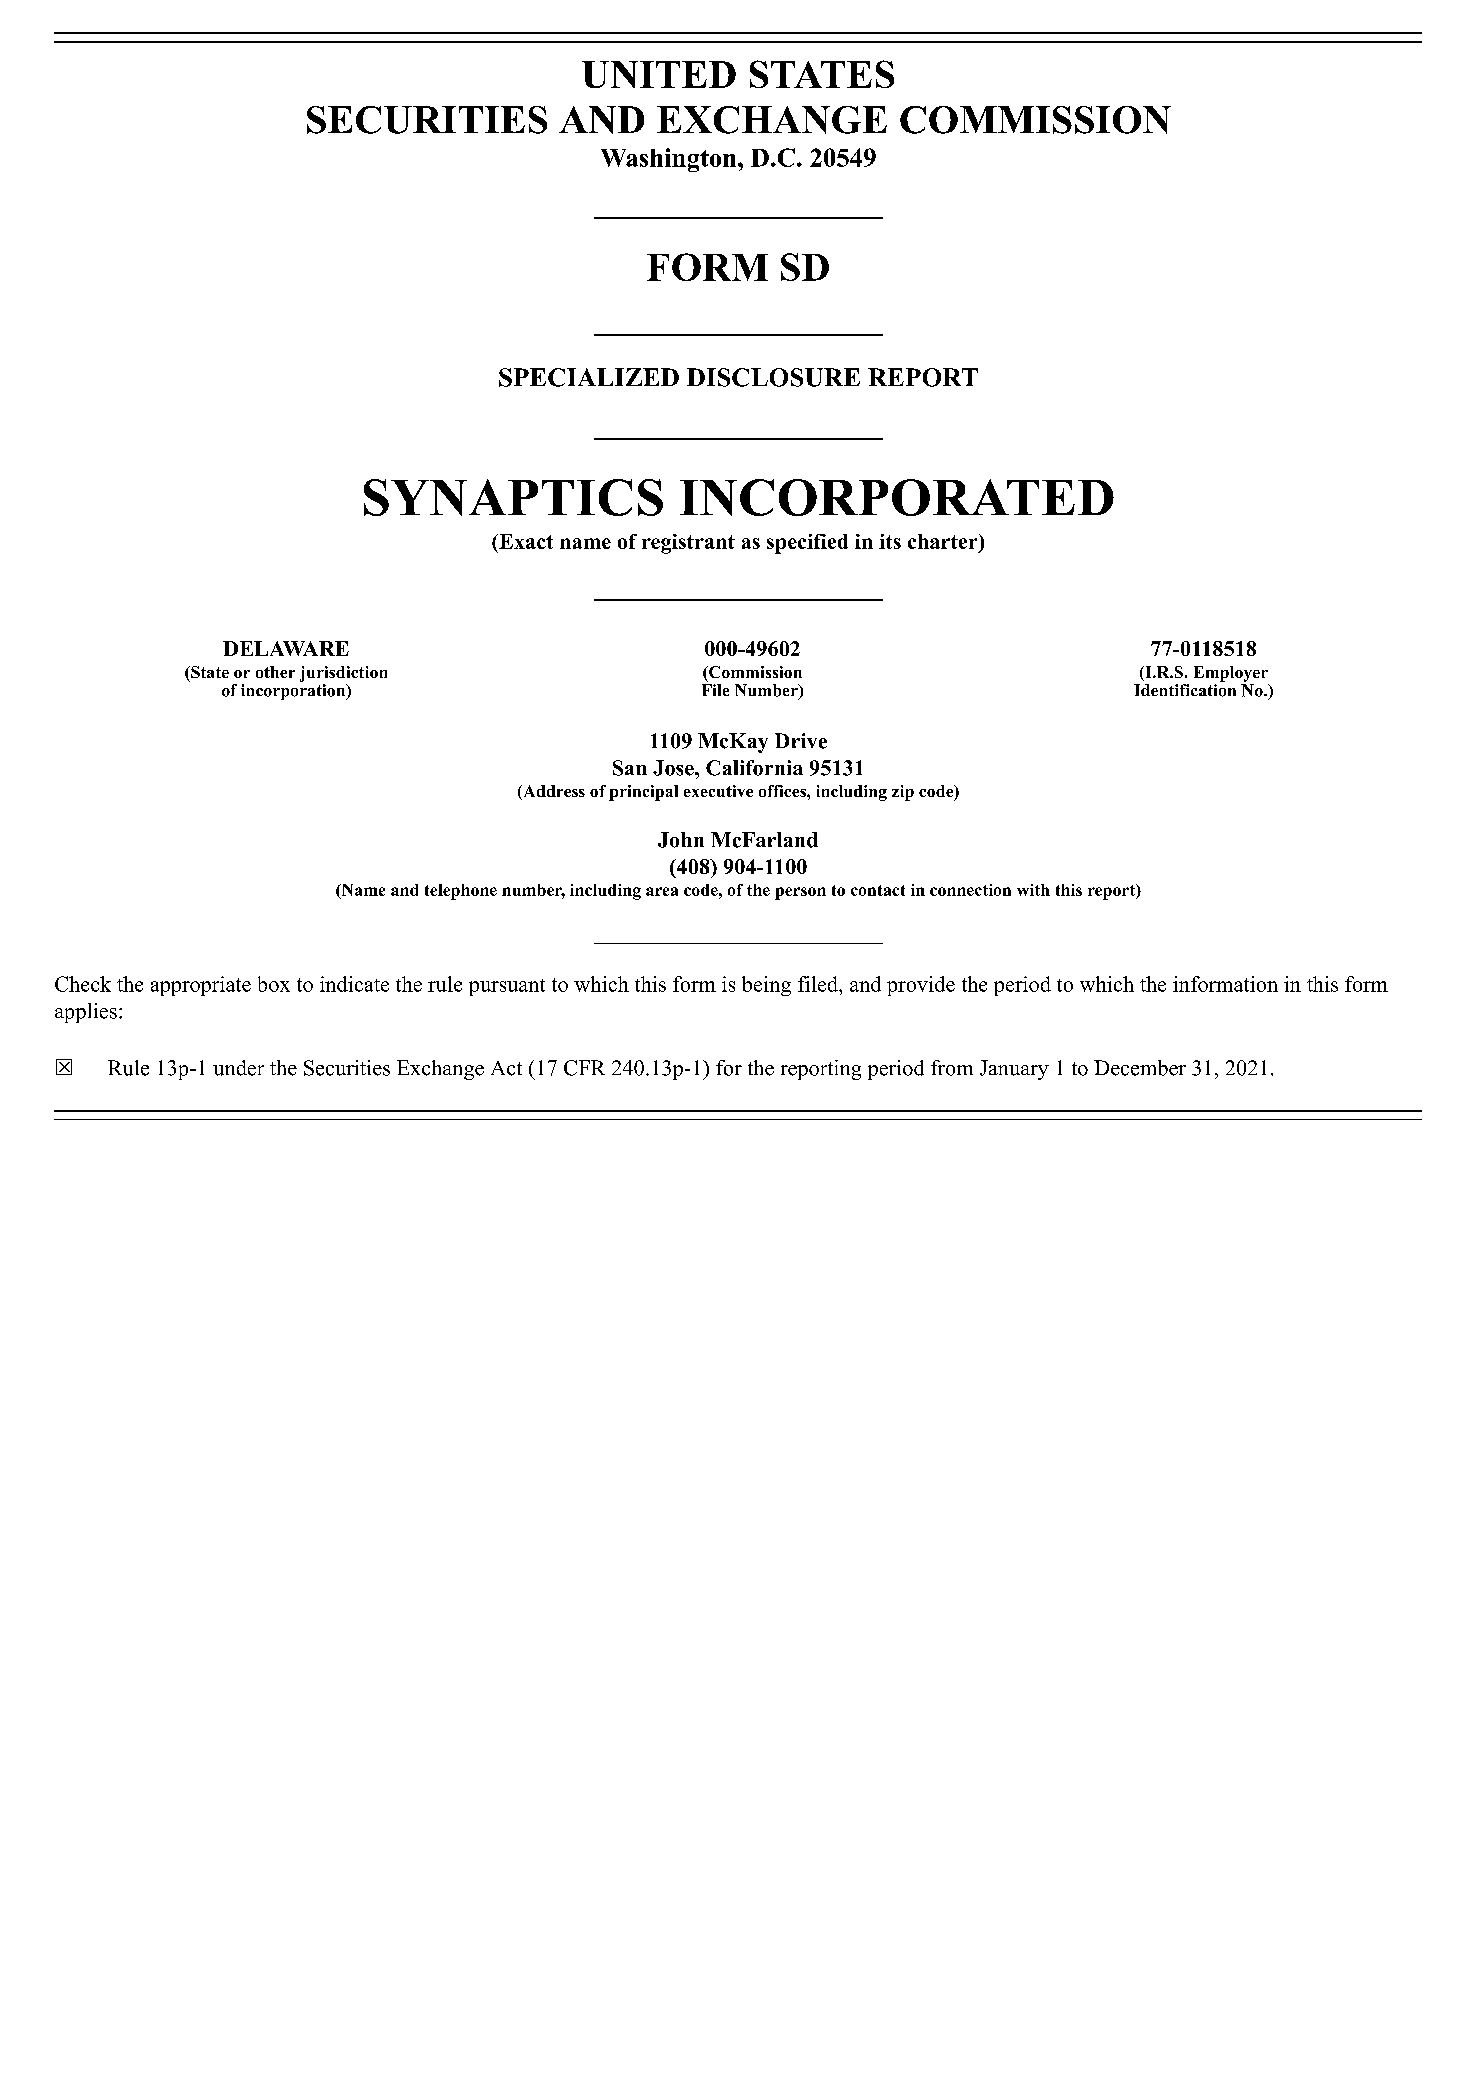  Describe the element at coordinates (670, 160) in the document. I see `Washington` at that location.
